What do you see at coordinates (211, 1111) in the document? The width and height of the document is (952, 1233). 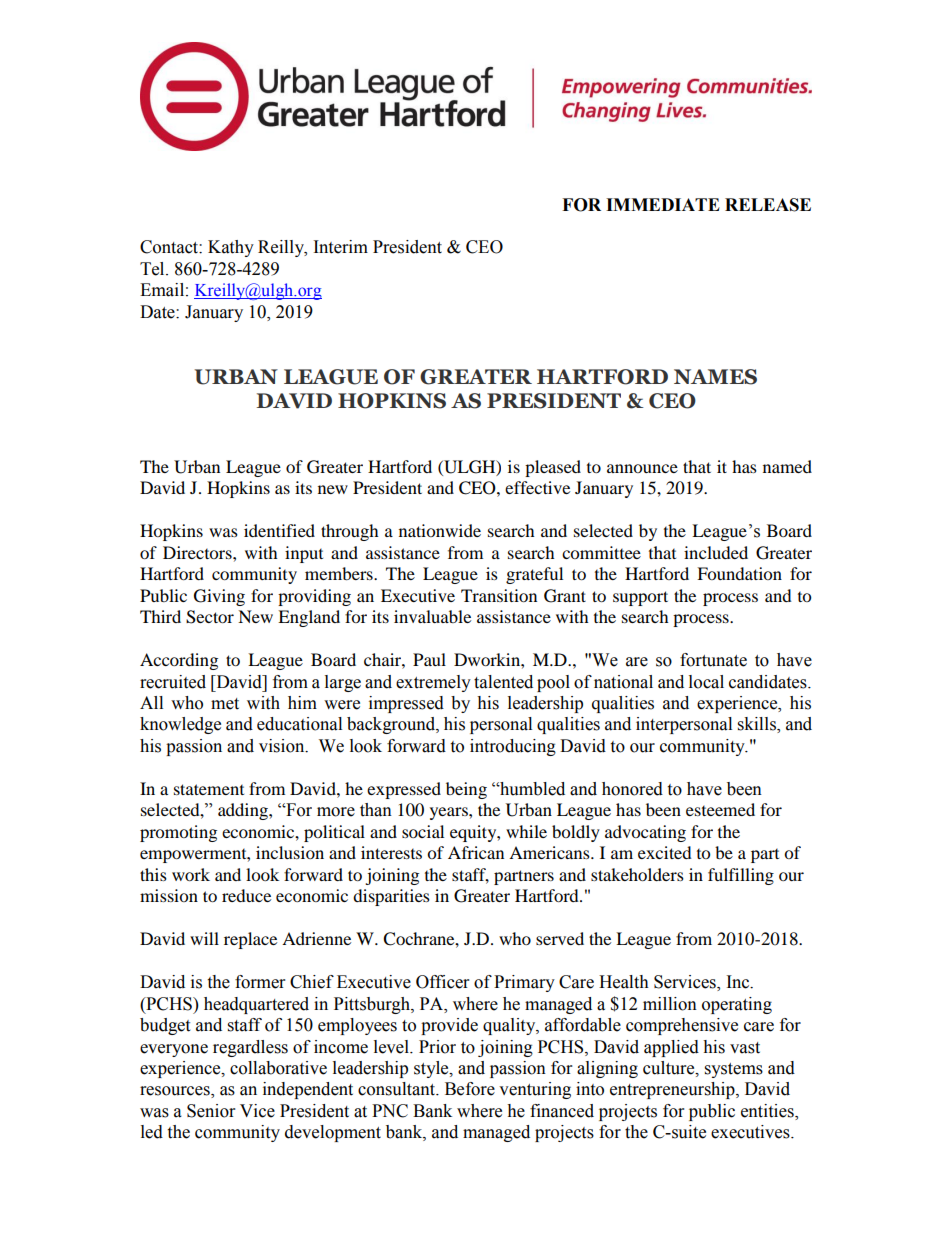 I see `Senior` at bounding box center [211, 1111].
